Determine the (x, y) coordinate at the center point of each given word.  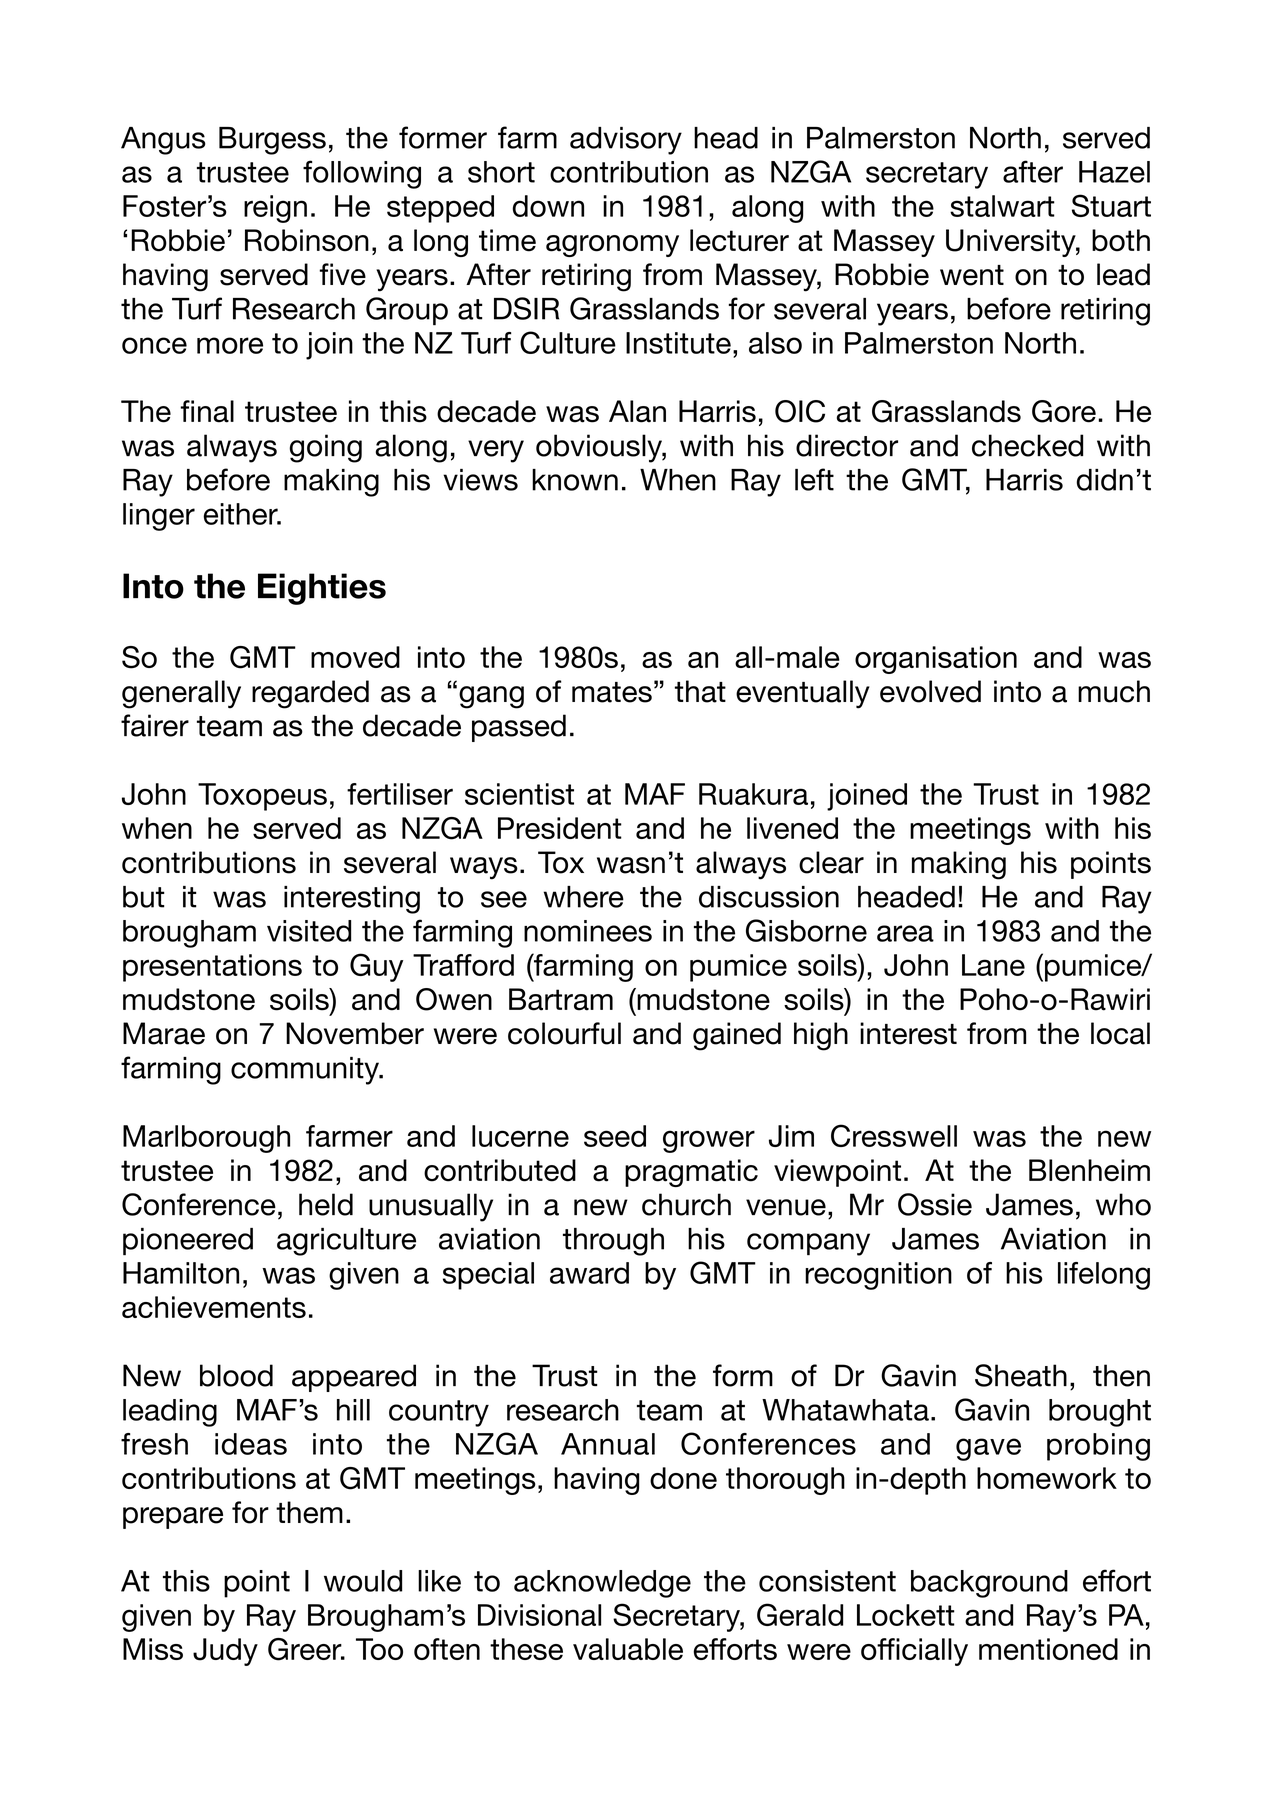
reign (275, 209)
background (989, 1584)
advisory (626, 141)
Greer (306, 1649)
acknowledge (602, 1584)
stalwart (1002, 206)
